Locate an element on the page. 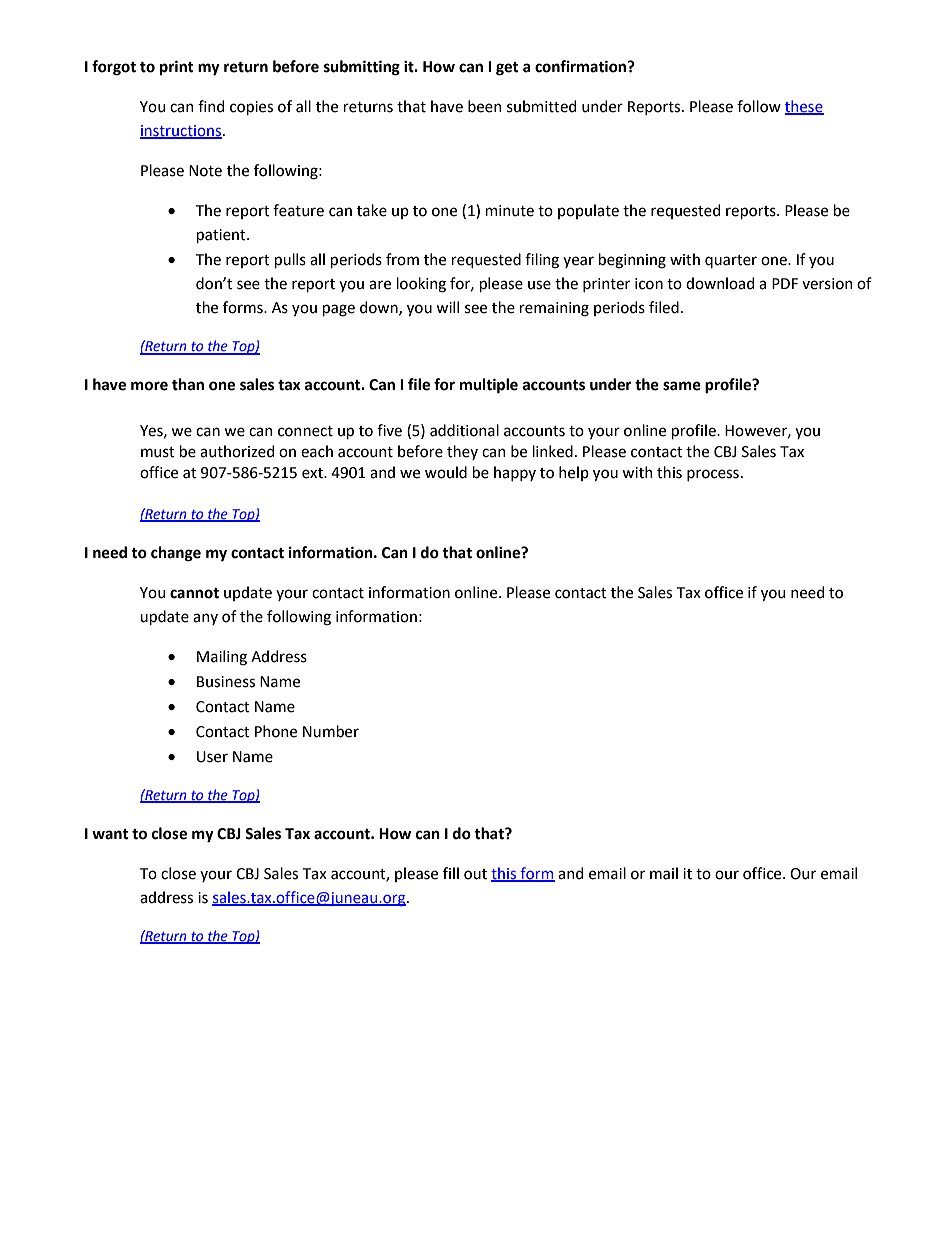 This image has width=952, height=1233. fill is located at coordinates (451, 873).
